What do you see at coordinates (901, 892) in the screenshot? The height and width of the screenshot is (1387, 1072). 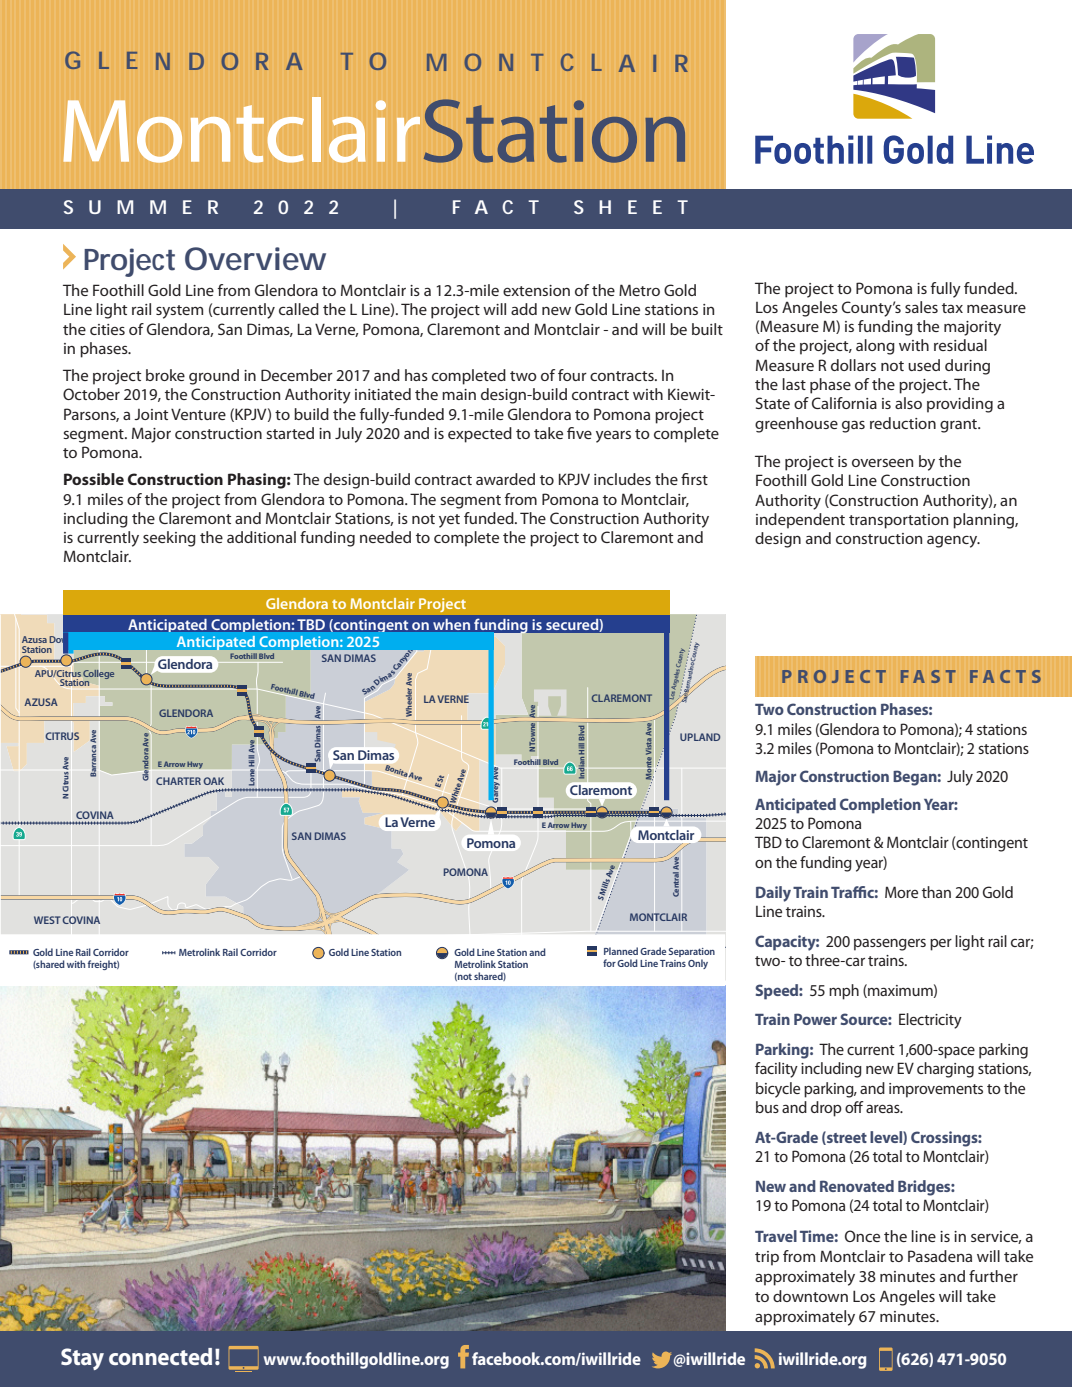 I see `More` at bounding box center [901, 892].
